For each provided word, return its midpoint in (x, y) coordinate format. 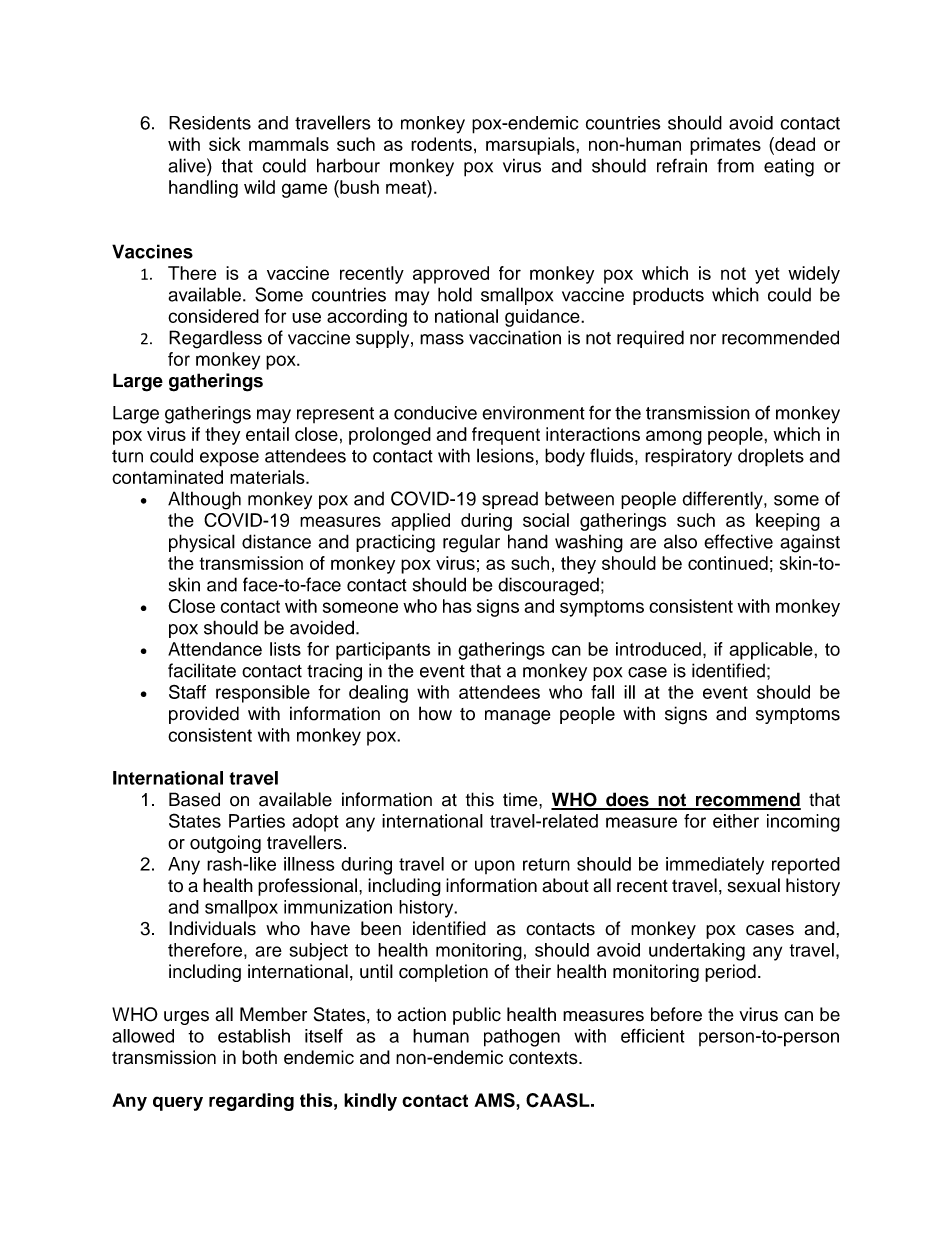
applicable (772, 651)
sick (225, 144)
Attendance (215, 649)
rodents (441, 144)
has (457, 606)
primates (725, 146)
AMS (495, 1100)
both (259, 1057)
